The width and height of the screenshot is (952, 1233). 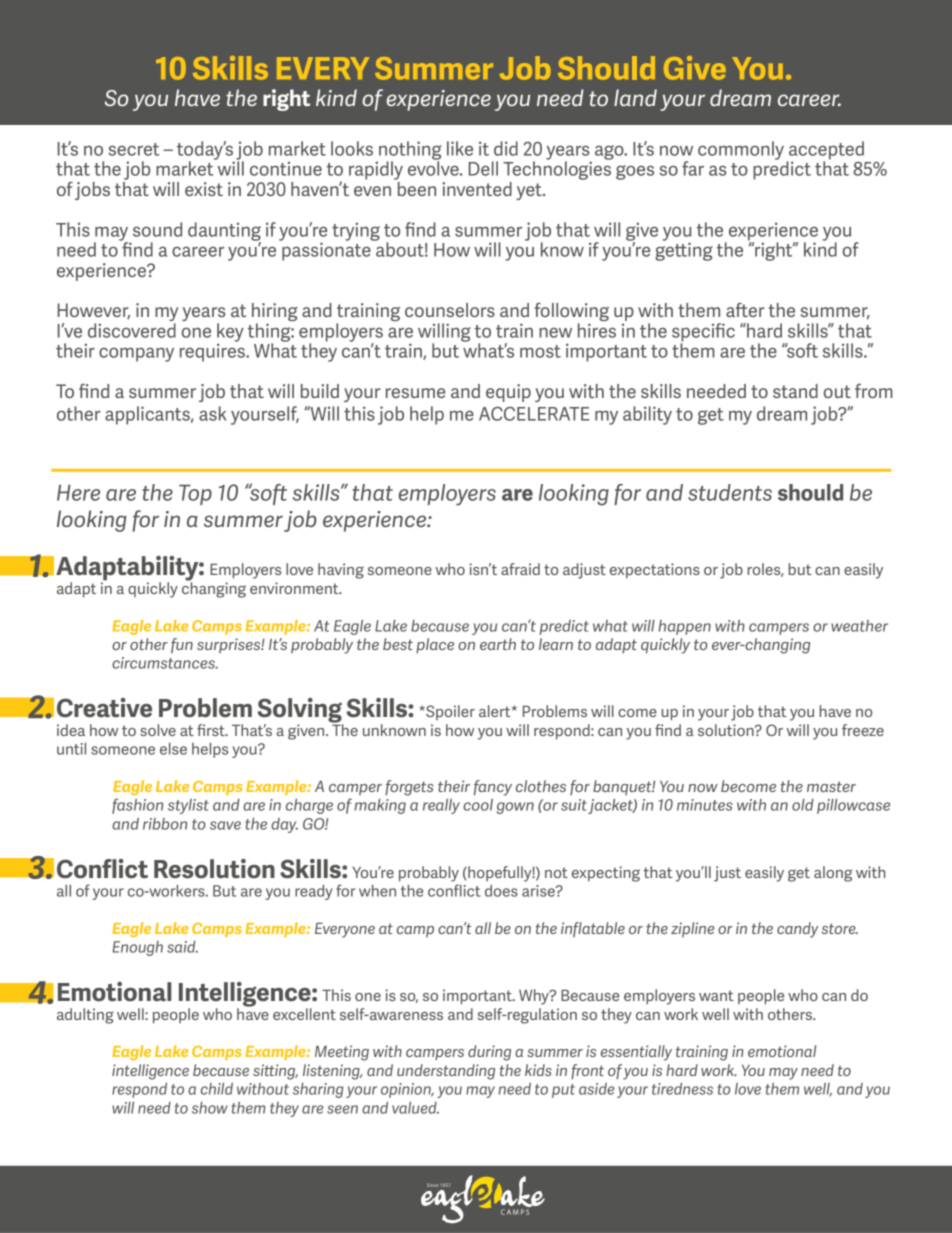 What do you see at coordinates (133, 149) in the screenshot?
I see `secret` at bounding box center [133, 149].
